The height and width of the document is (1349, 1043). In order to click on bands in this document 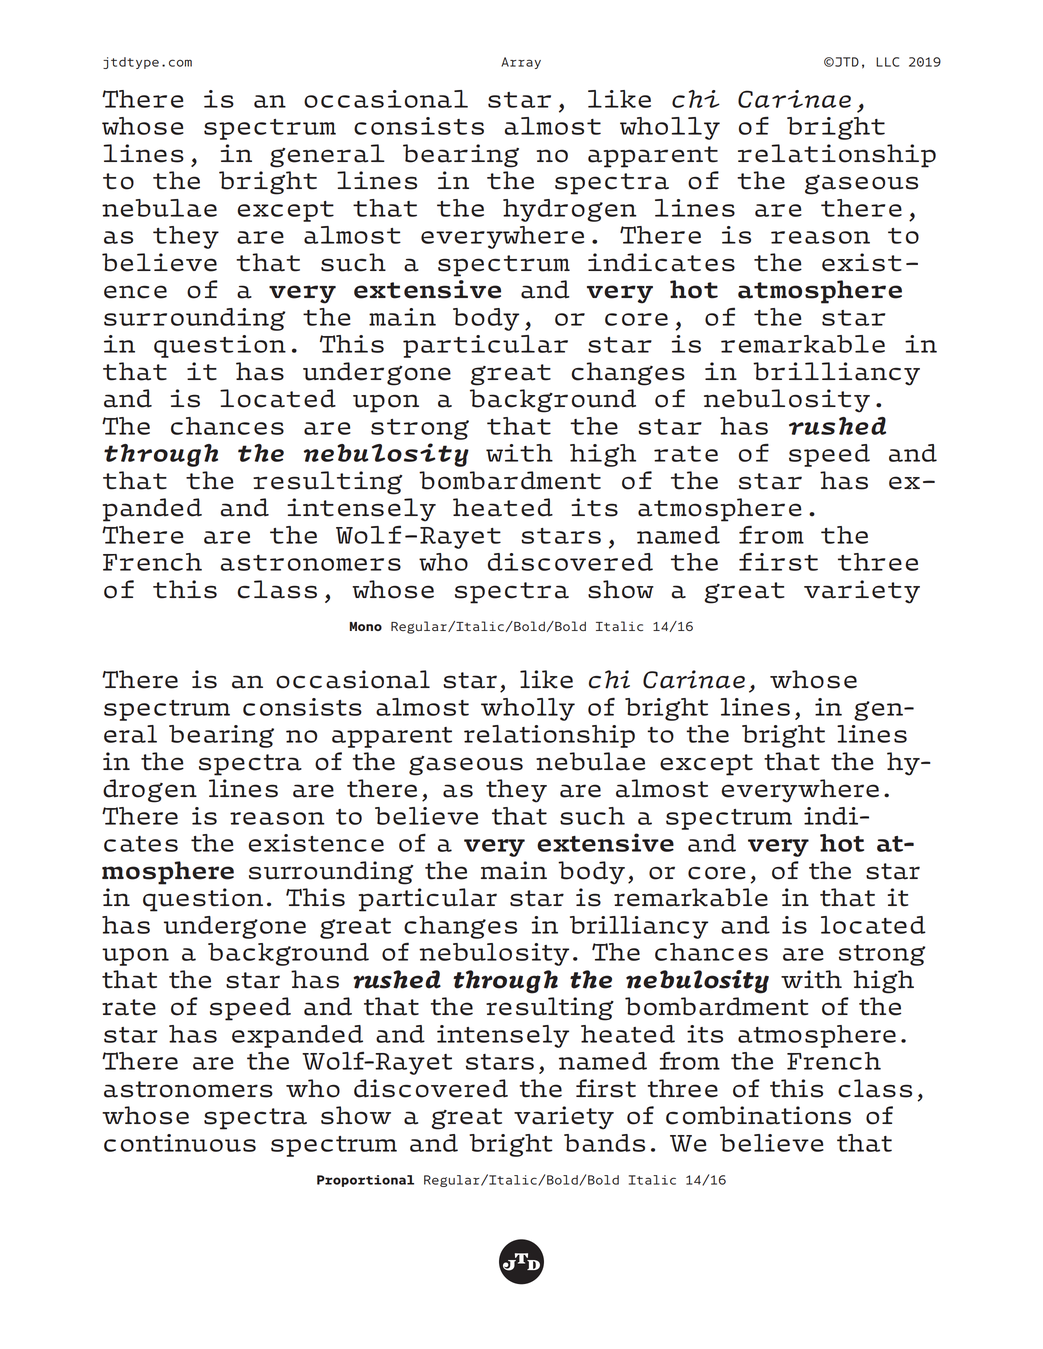, I will do `click(604, 1143)`.
